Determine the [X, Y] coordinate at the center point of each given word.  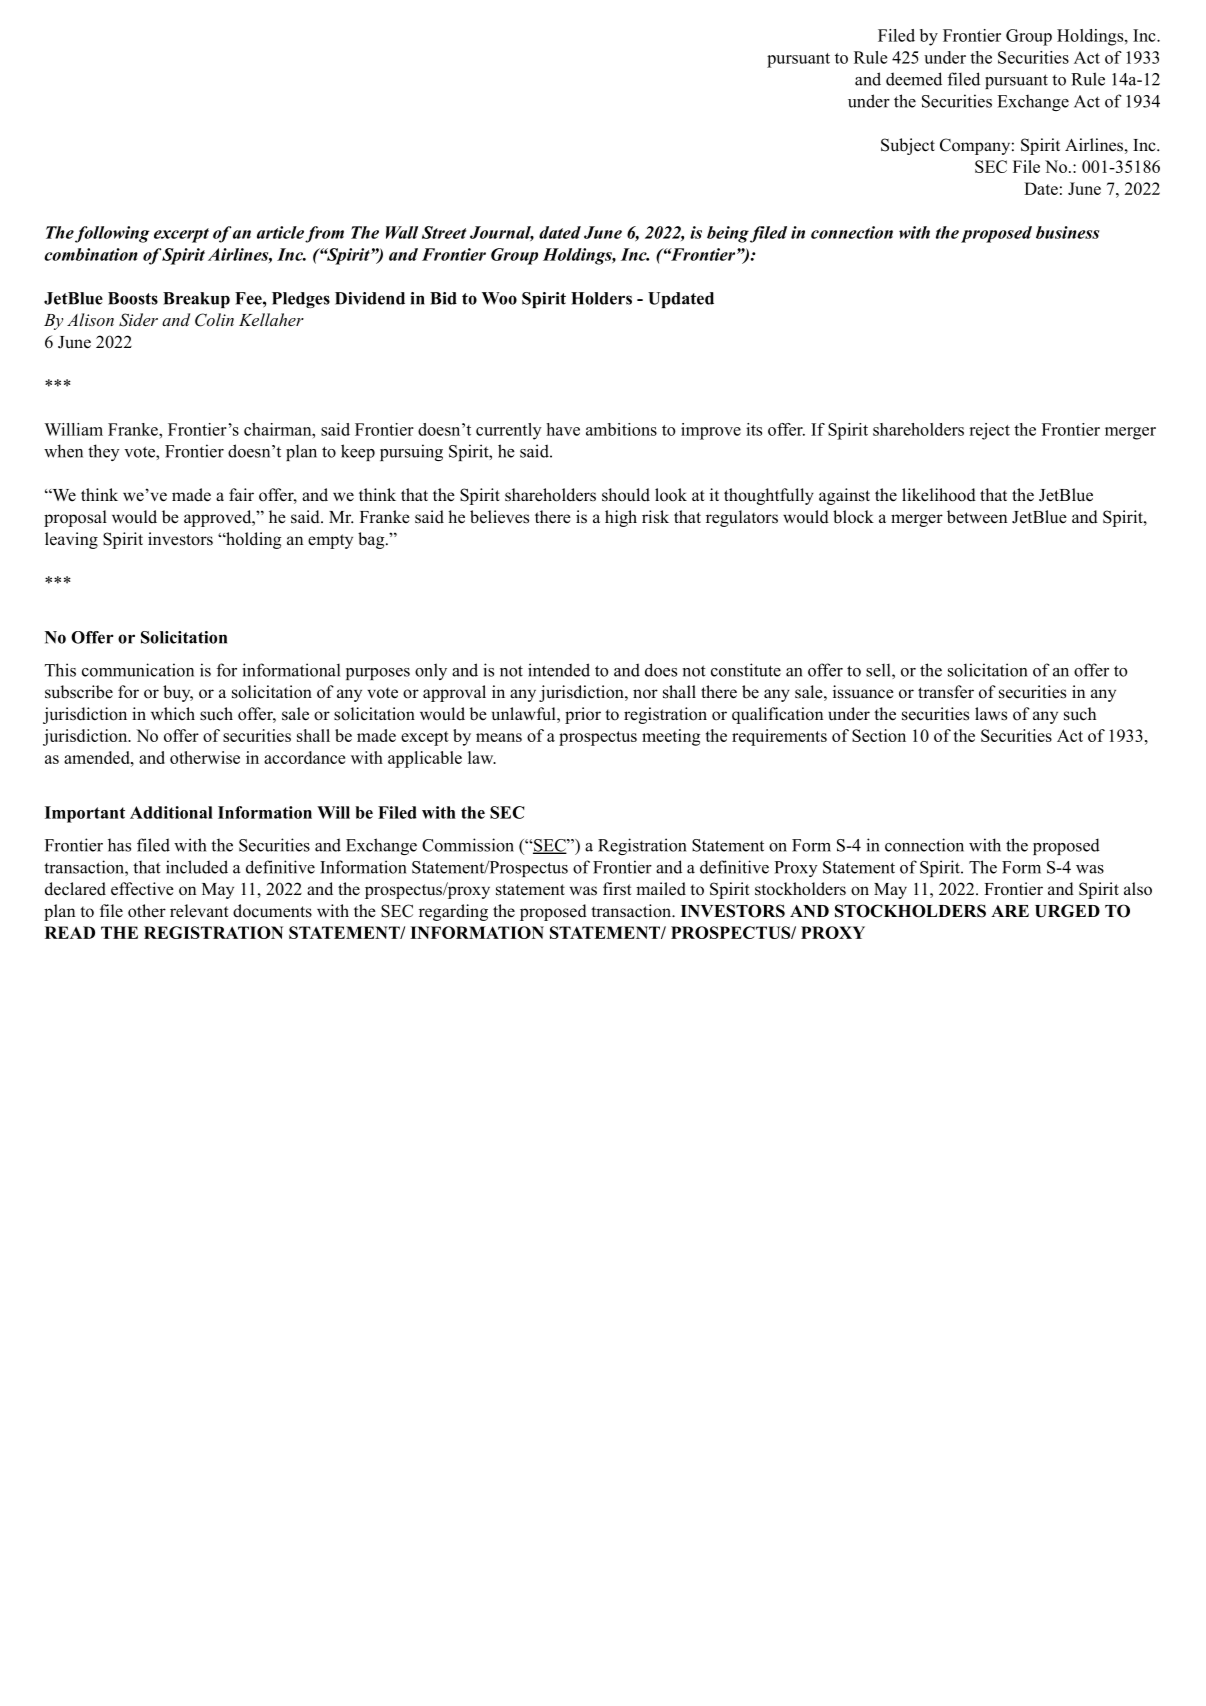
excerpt [181, 235]
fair [241, 494]
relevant [199, 911]
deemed [914, 79]
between [977, 517]
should [626, 495]
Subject [908, 146]
